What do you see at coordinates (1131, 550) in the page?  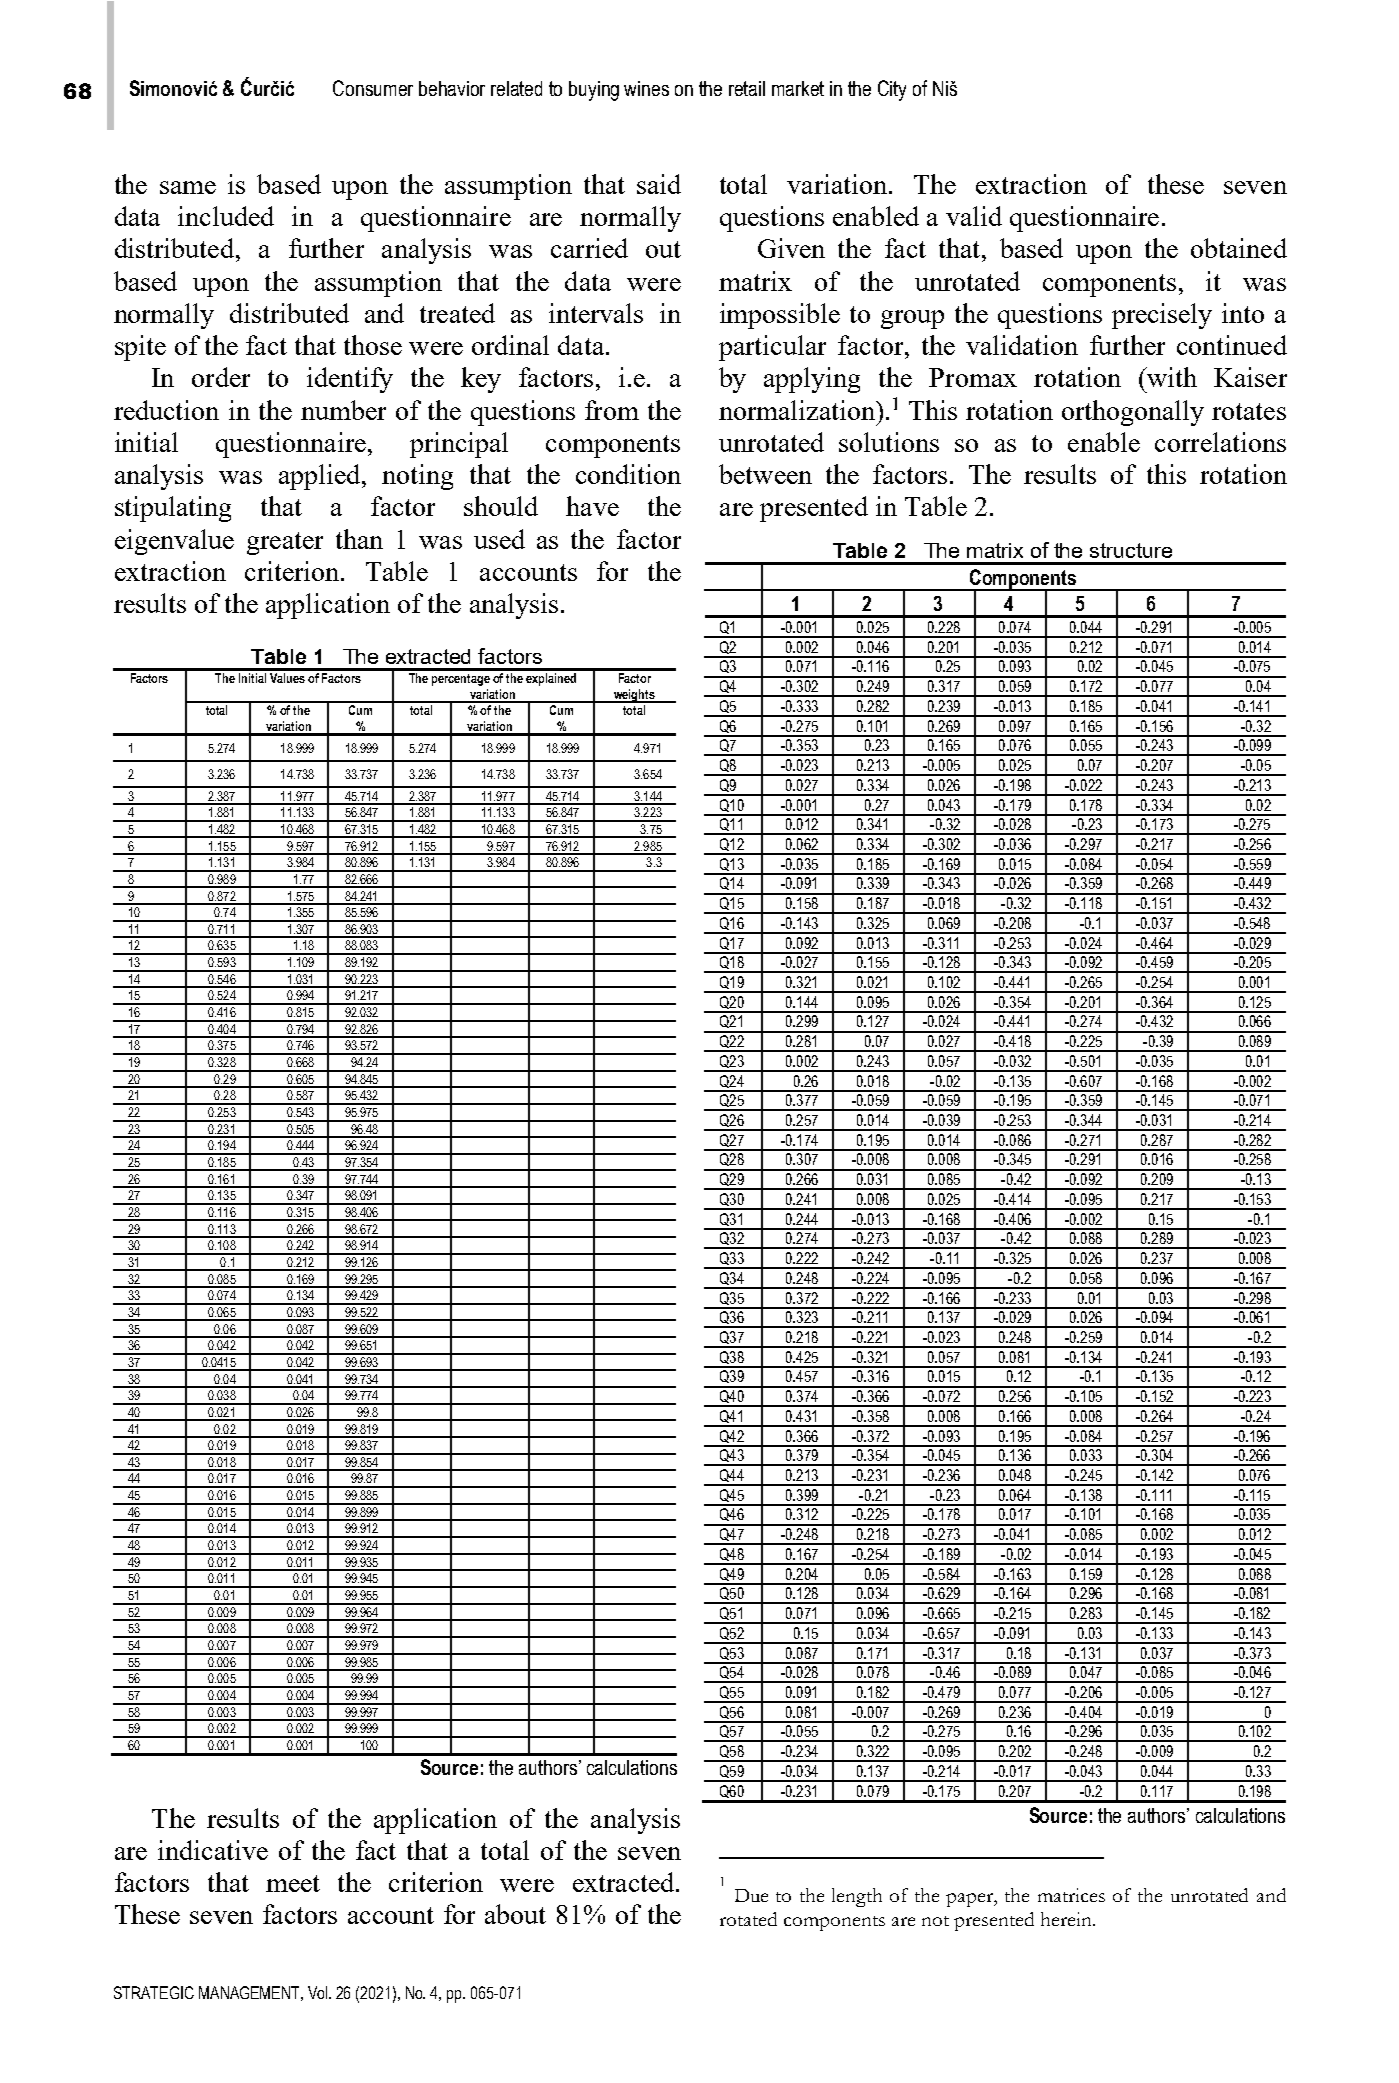 I see `structure` at bounding box center [1131, 550].
